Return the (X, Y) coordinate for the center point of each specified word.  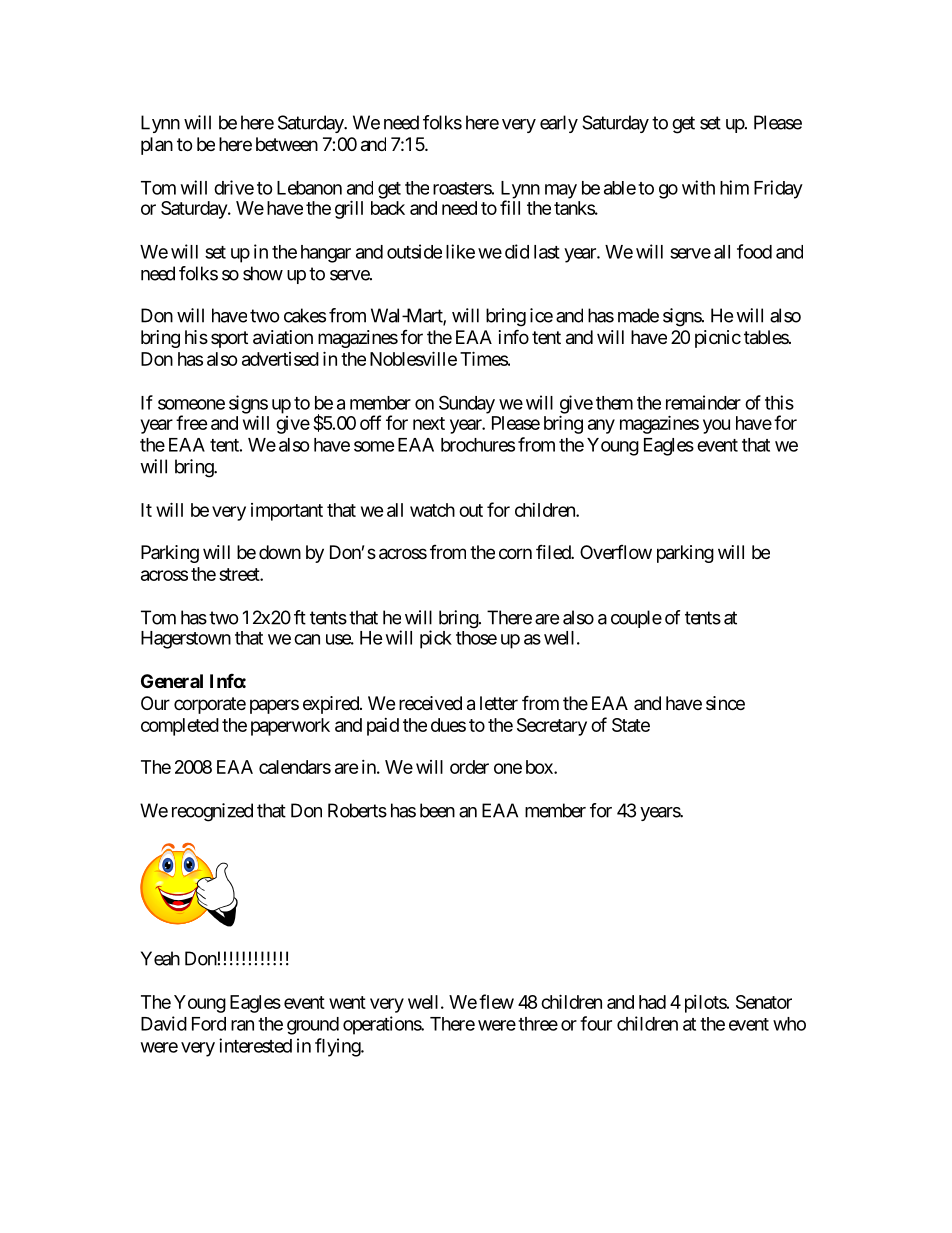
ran (242, 1025)
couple (636, 619)
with (698, 187)
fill (510, 207)
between (287, 144)
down (280, 552)
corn (515, 553)
